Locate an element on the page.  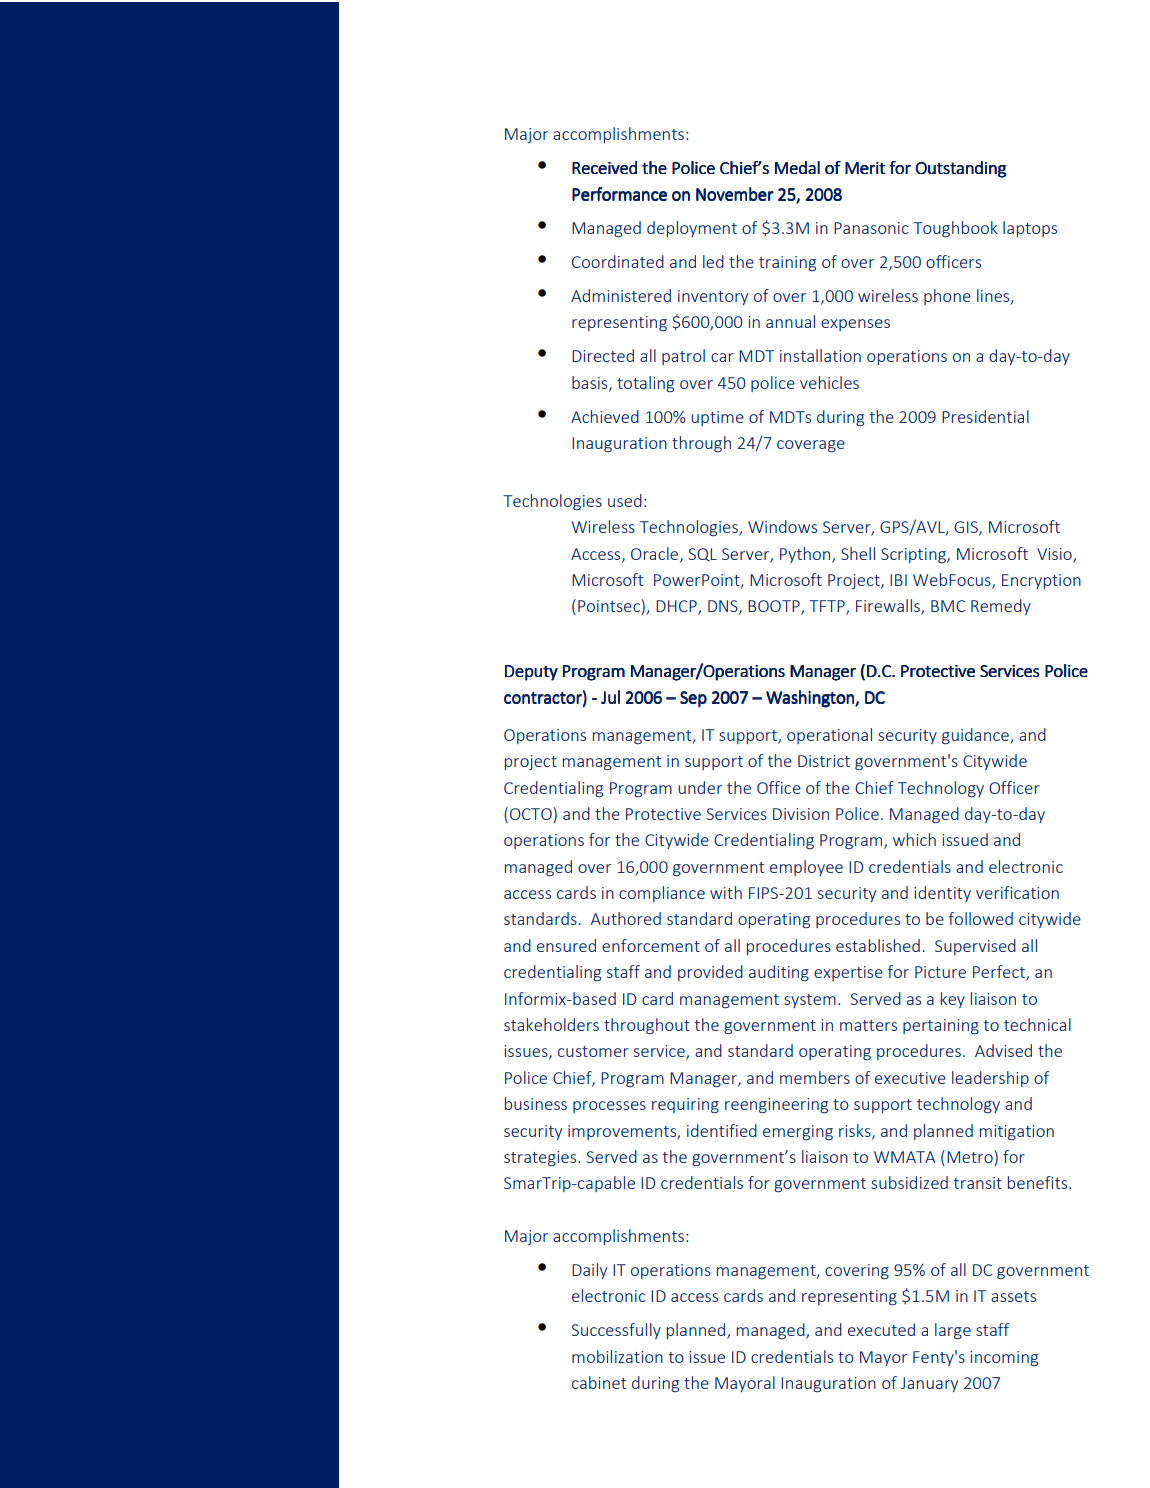
emerging is located at coordinates (798, 1133).
